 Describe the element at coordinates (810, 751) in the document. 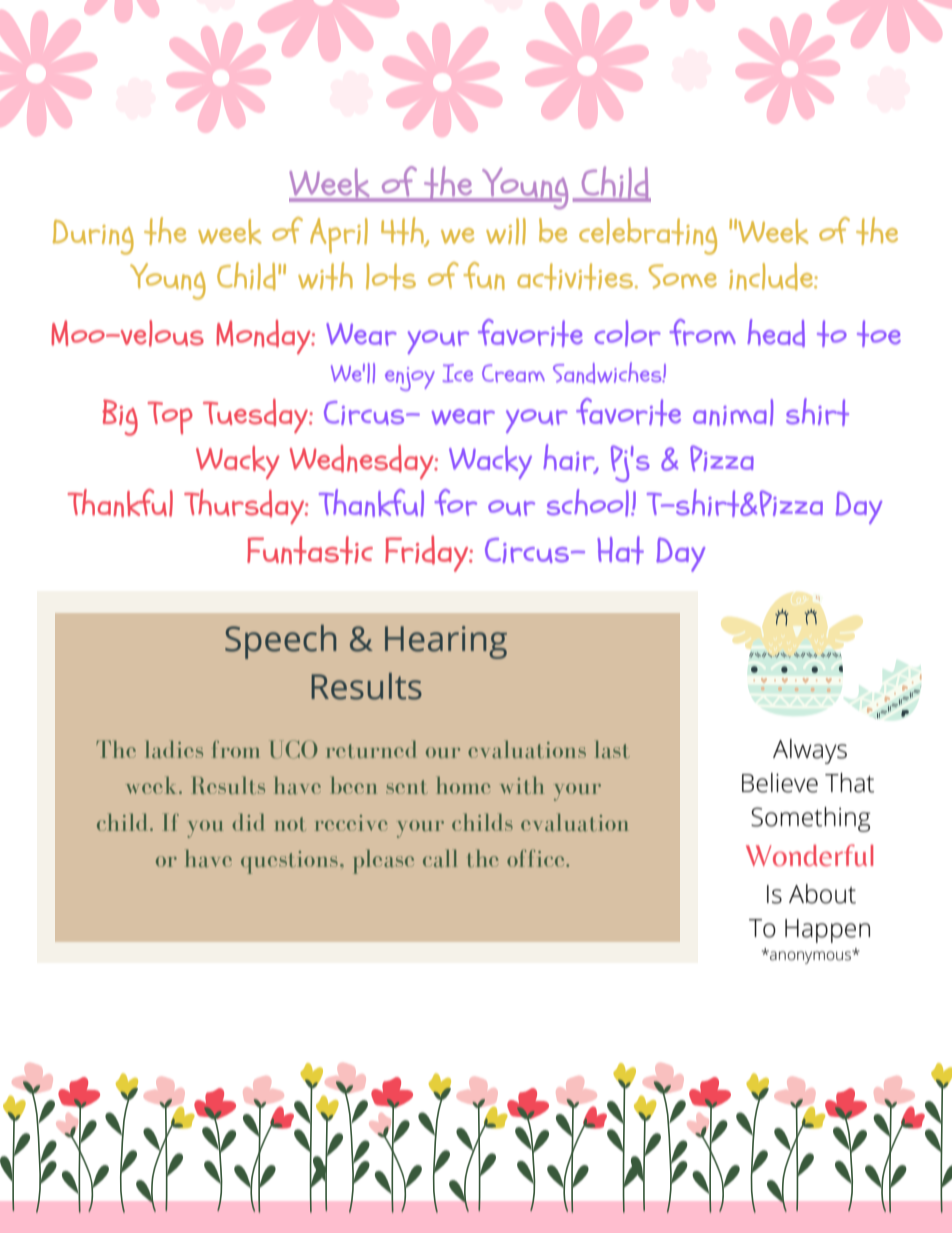

I see `Always` at that location.
